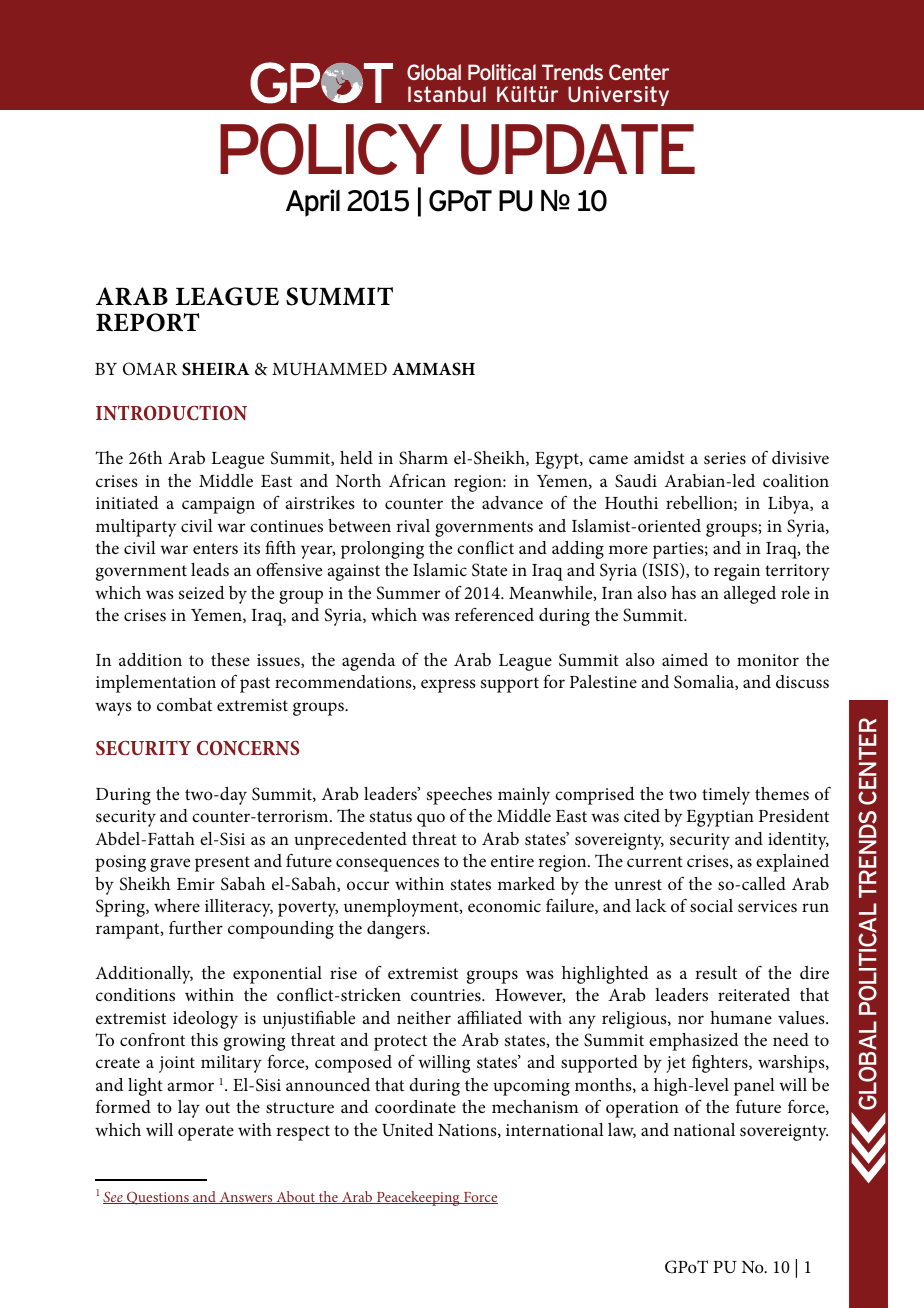 The width and height of the document is (924, 1308). I want to click on social, so click(711, 905).
